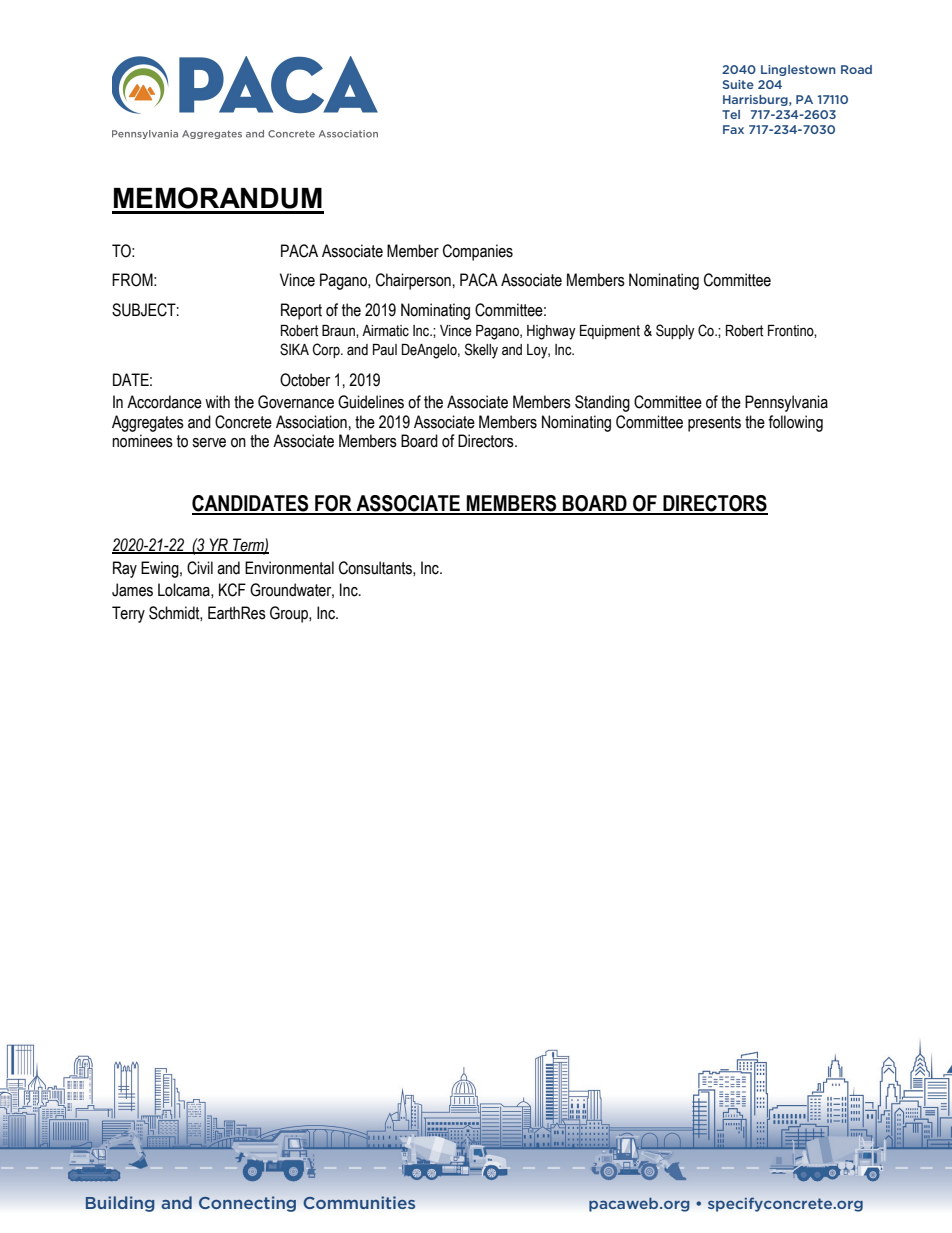 This image has width=952, height=1233. I want to click on Report, so click(301, 311).
